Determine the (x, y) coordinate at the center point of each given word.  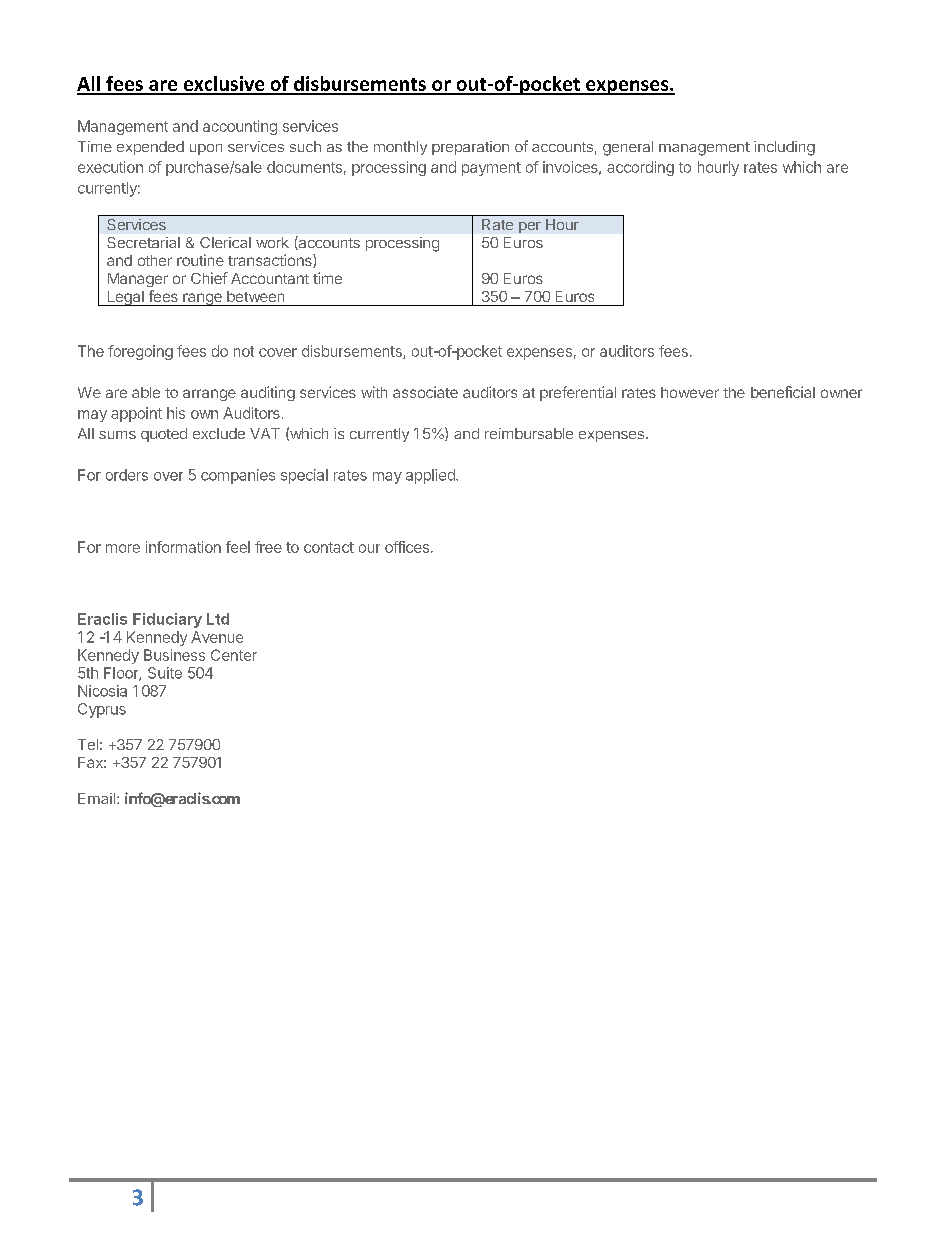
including (784, 148)
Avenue (217, 637)
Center (234, 655)
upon (206, 149)
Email (96, 798)
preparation (470, 148)
